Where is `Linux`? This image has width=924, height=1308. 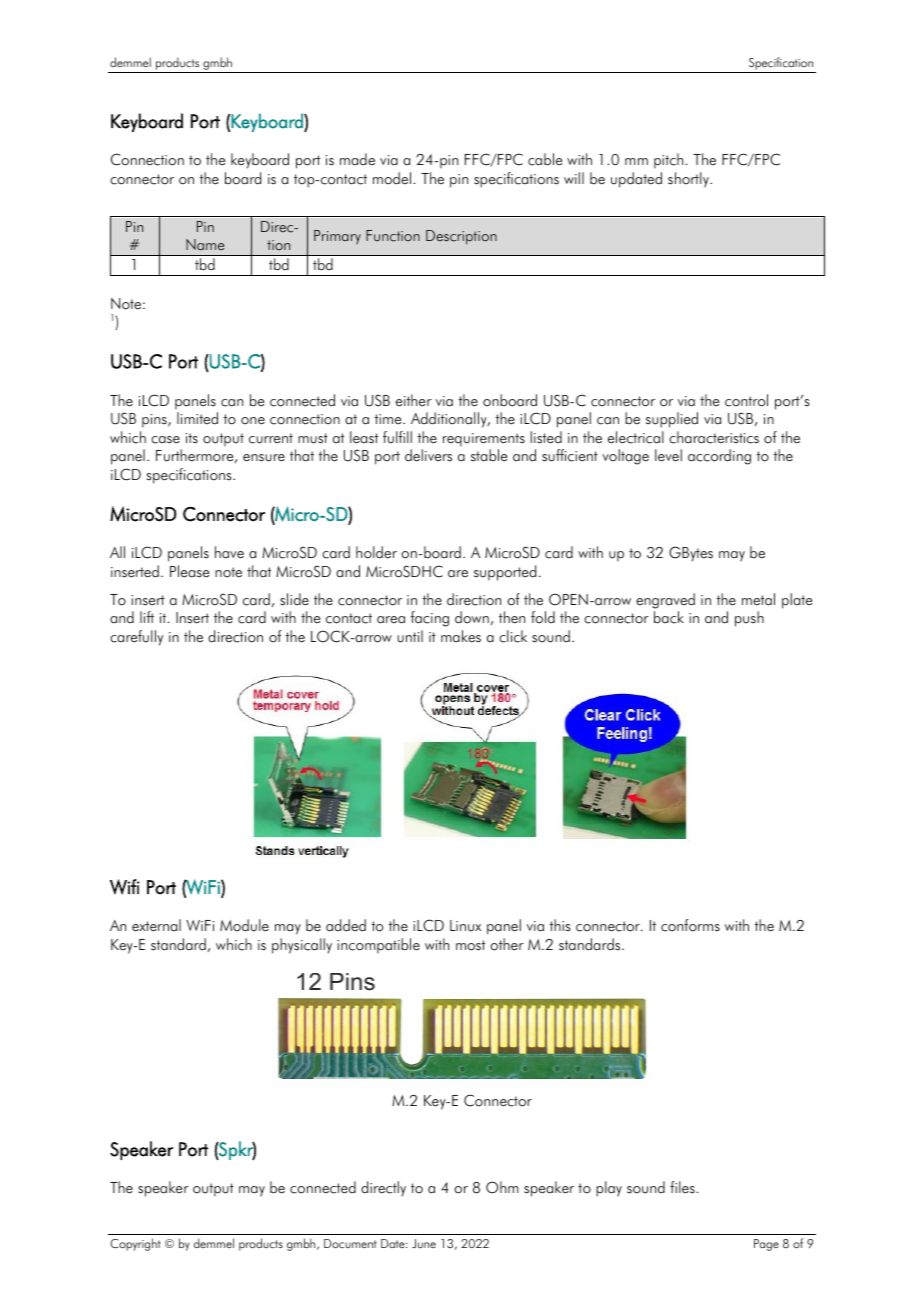
Linux is located at coordinates (465, 926).
